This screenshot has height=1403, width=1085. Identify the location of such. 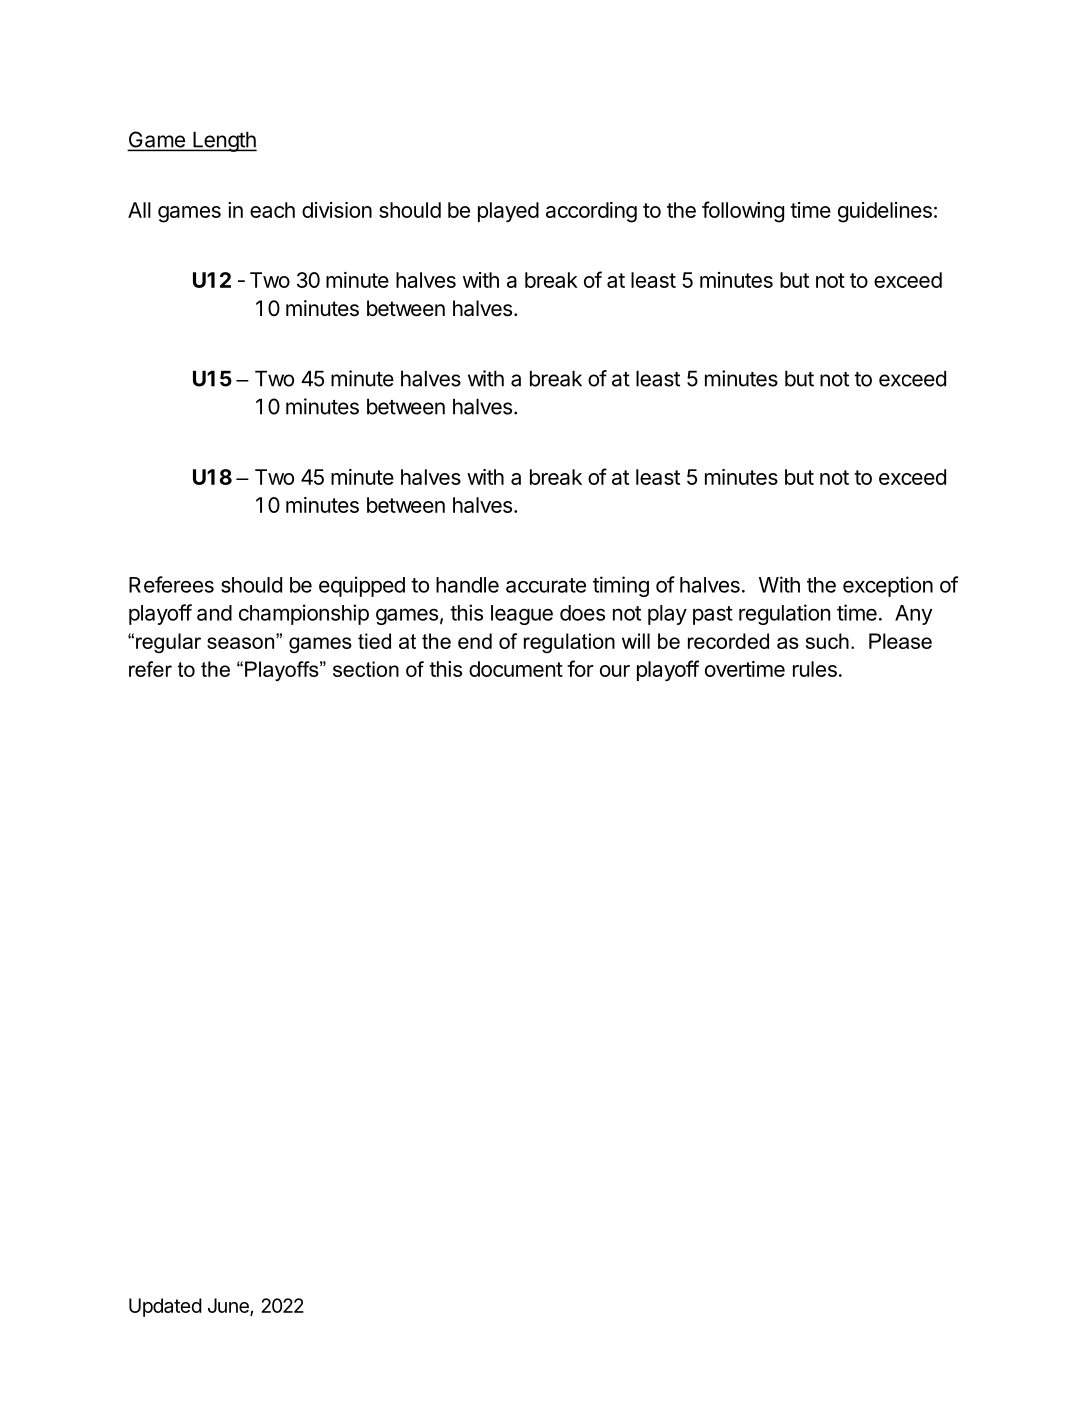
(827, 641).
